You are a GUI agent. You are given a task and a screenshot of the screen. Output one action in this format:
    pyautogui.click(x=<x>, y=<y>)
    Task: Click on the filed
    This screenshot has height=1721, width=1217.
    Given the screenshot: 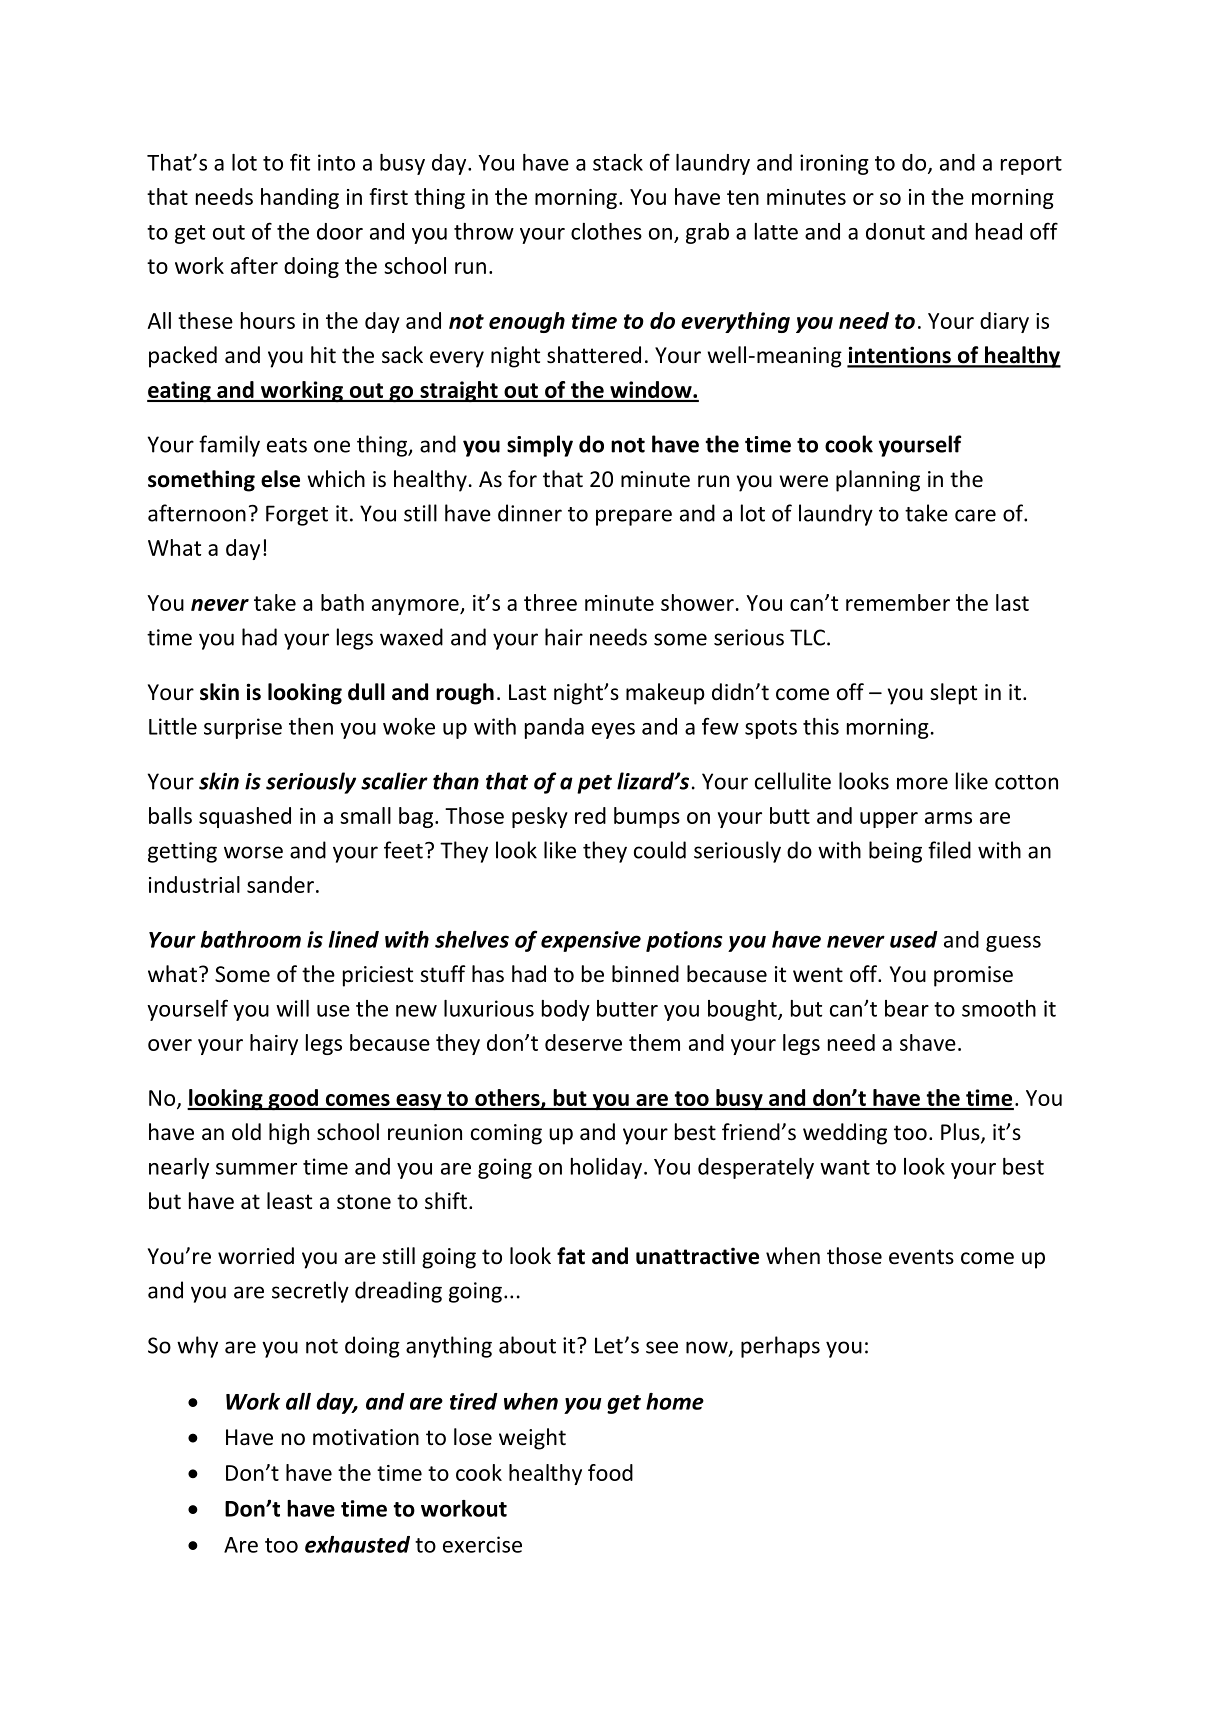 What is the action you would take?
    pyautogui.click(x=949, y=850)
